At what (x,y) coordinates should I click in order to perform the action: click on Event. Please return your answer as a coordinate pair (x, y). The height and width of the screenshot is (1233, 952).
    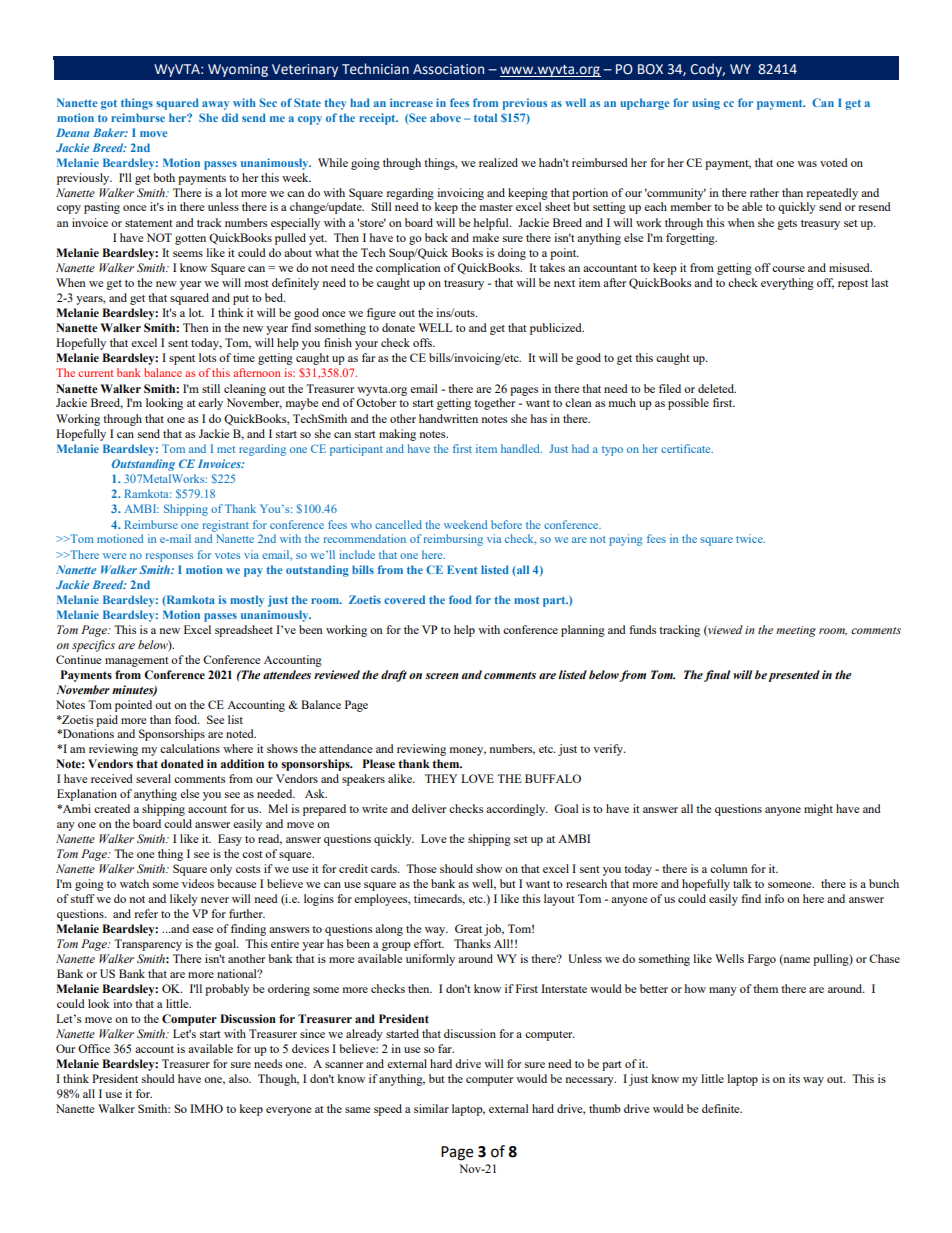
    Looking at the image, I should click on (462, 569).
